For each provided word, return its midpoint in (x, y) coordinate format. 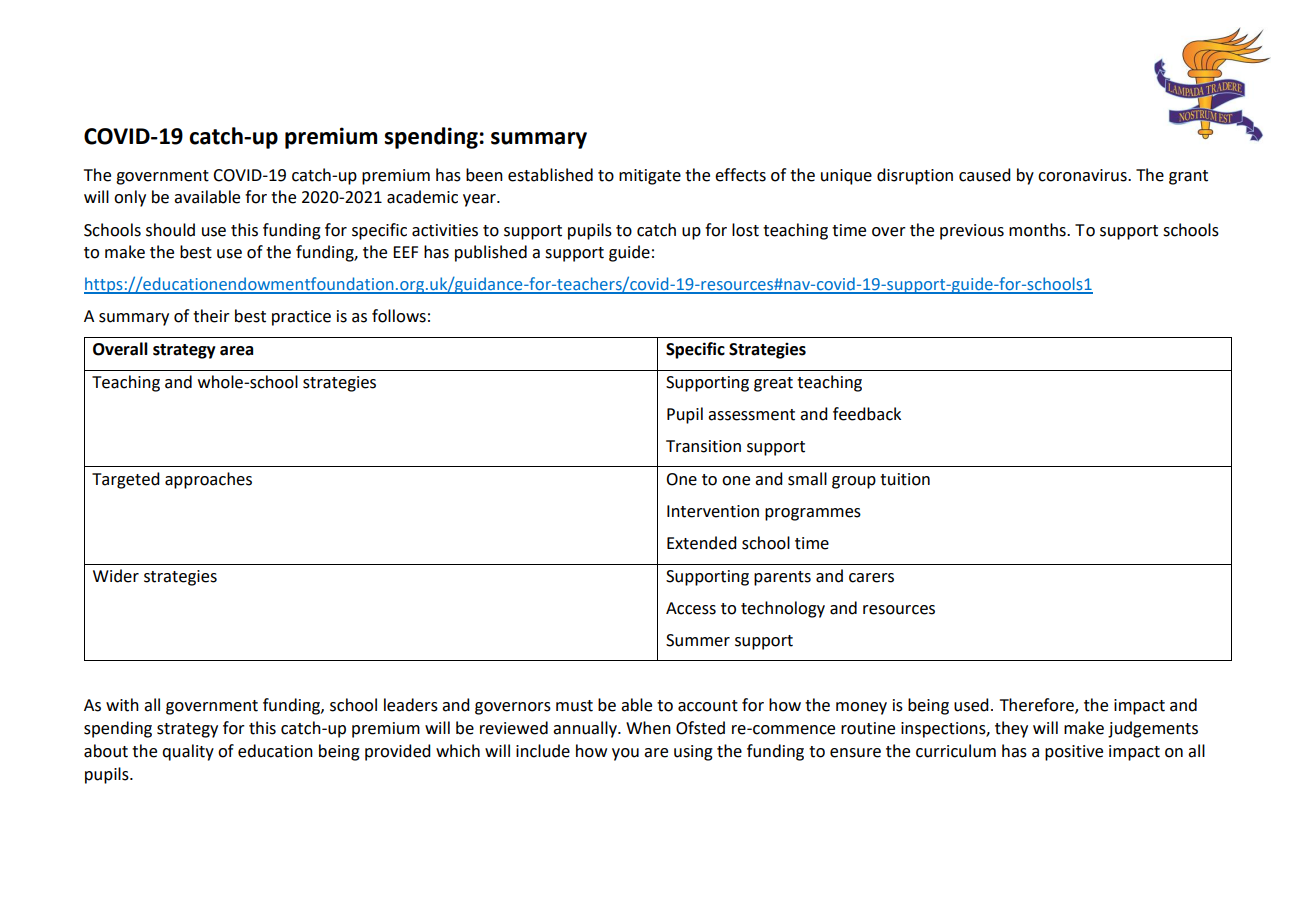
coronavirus (1083, 175)
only (130, 198)
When (648, 728)
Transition (703, 446)
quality (188, 752)
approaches (208, 480)
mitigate (650, 177)
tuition (905, 479)
